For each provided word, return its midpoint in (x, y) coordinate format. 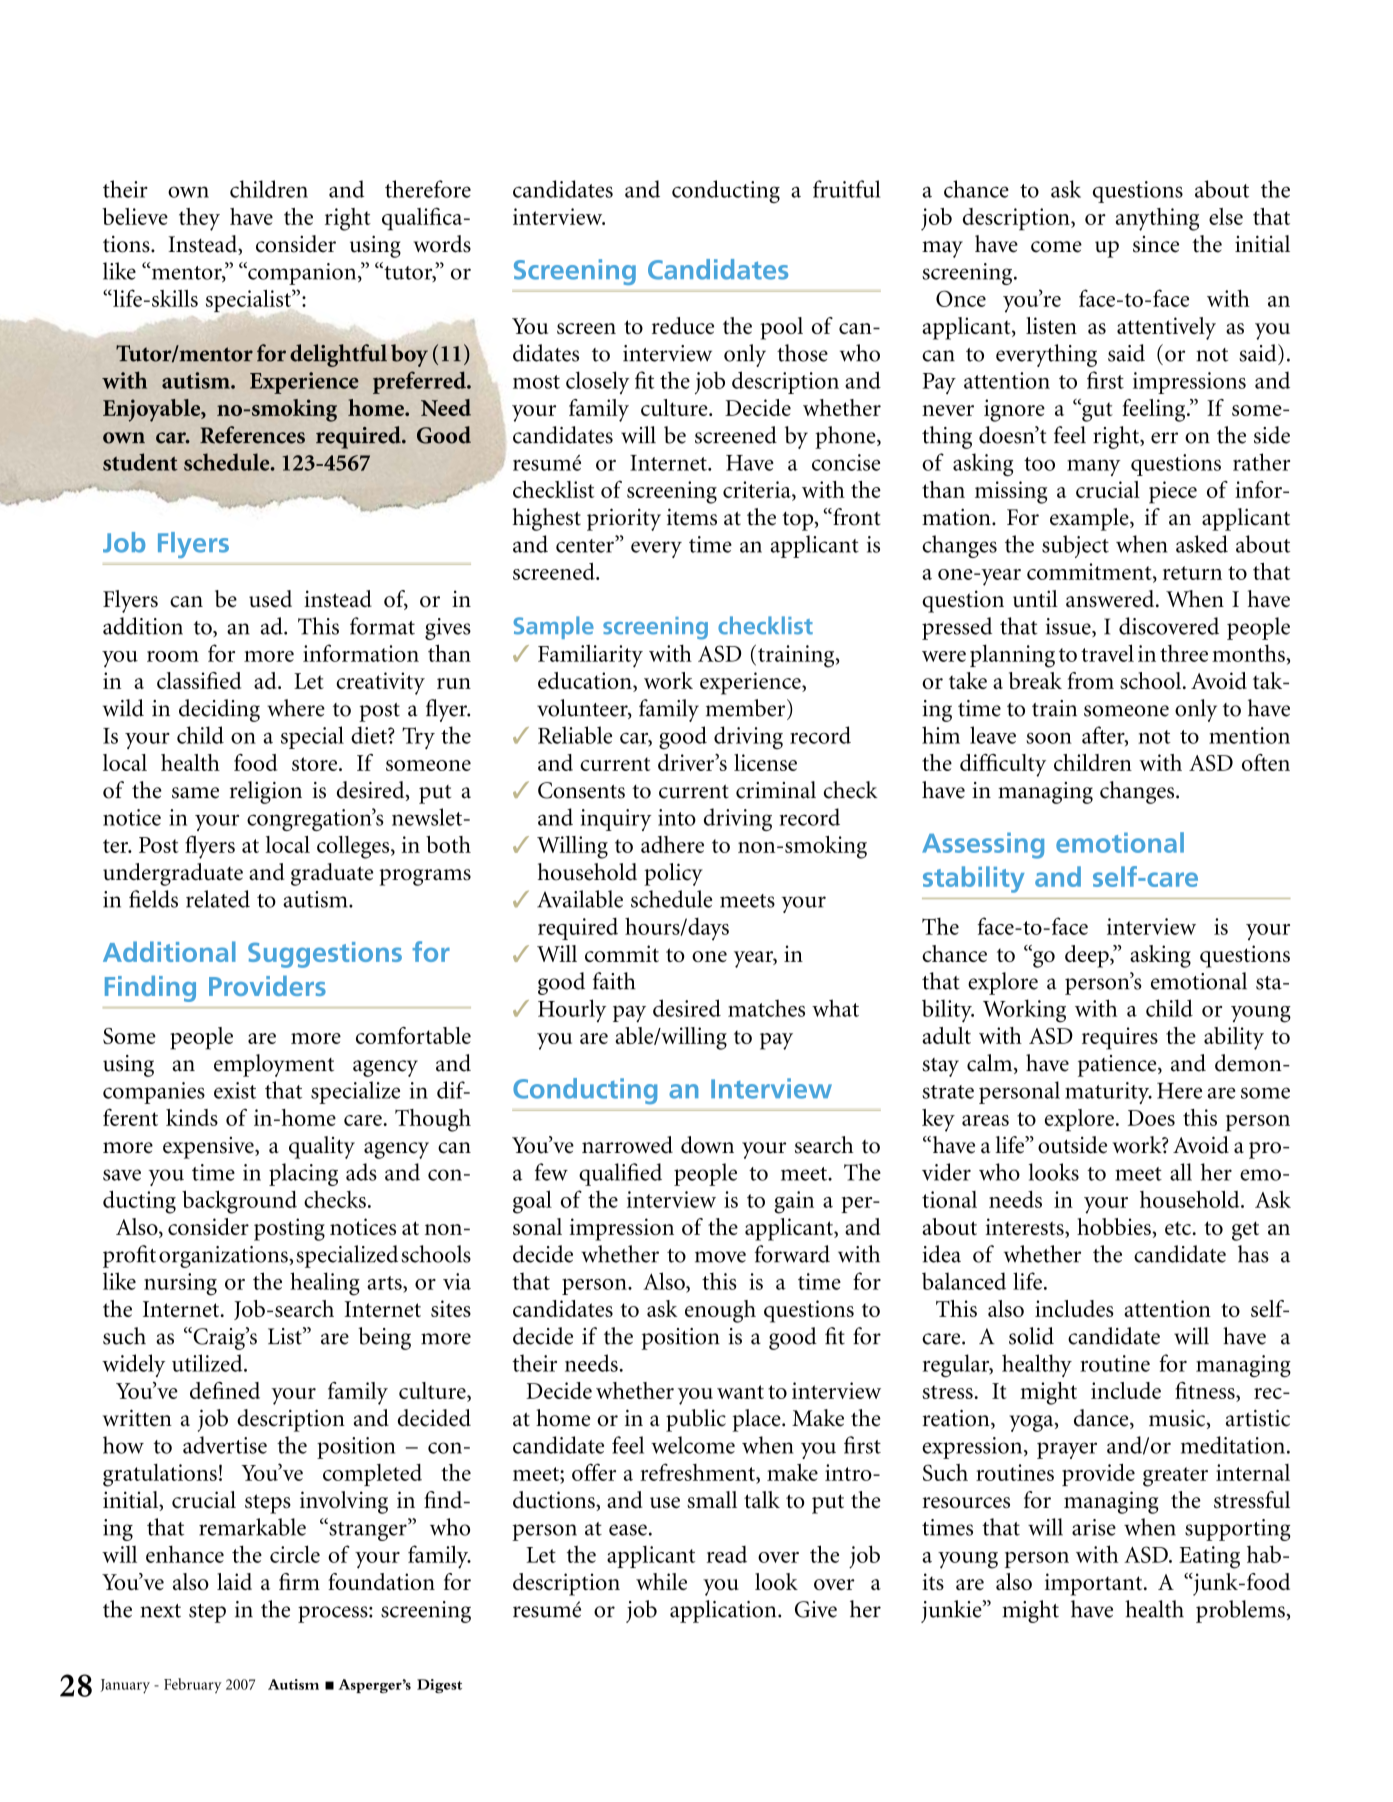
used (270, 599)
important (1095, 1584)
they (199, 219)
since (1156, 244)
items (692, 517)
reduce (683, 325)
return (1192, 573)
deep (1088, 956)
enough (720, 1311)
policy (673, 874)
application (724, 1611)
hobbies (1115, 1226)
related (218, 899)
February (193, 1685)
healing (325, 1284)
